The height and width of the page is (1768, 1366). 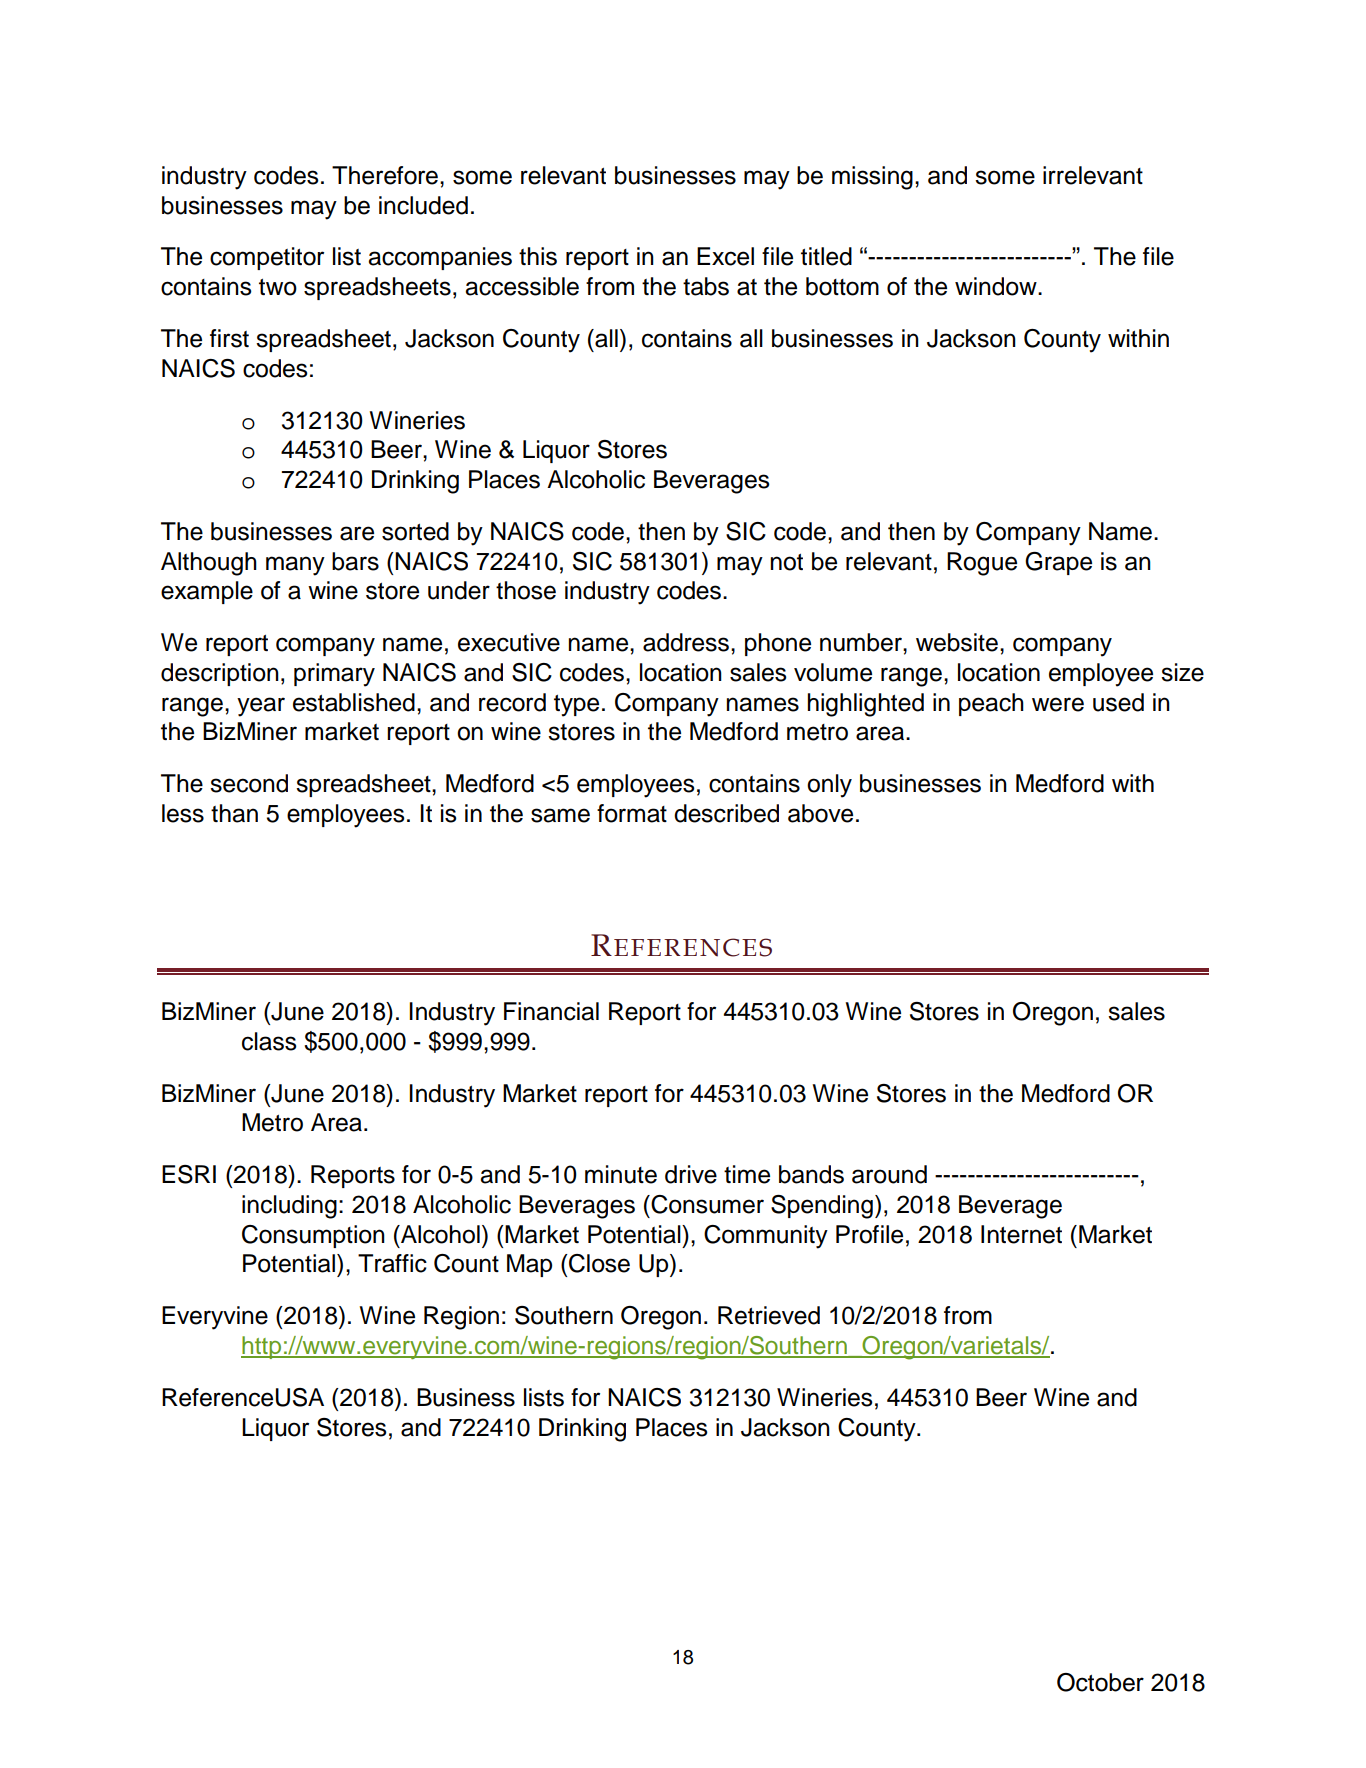 I want to click on Excel, so click(x=725, y=256).
